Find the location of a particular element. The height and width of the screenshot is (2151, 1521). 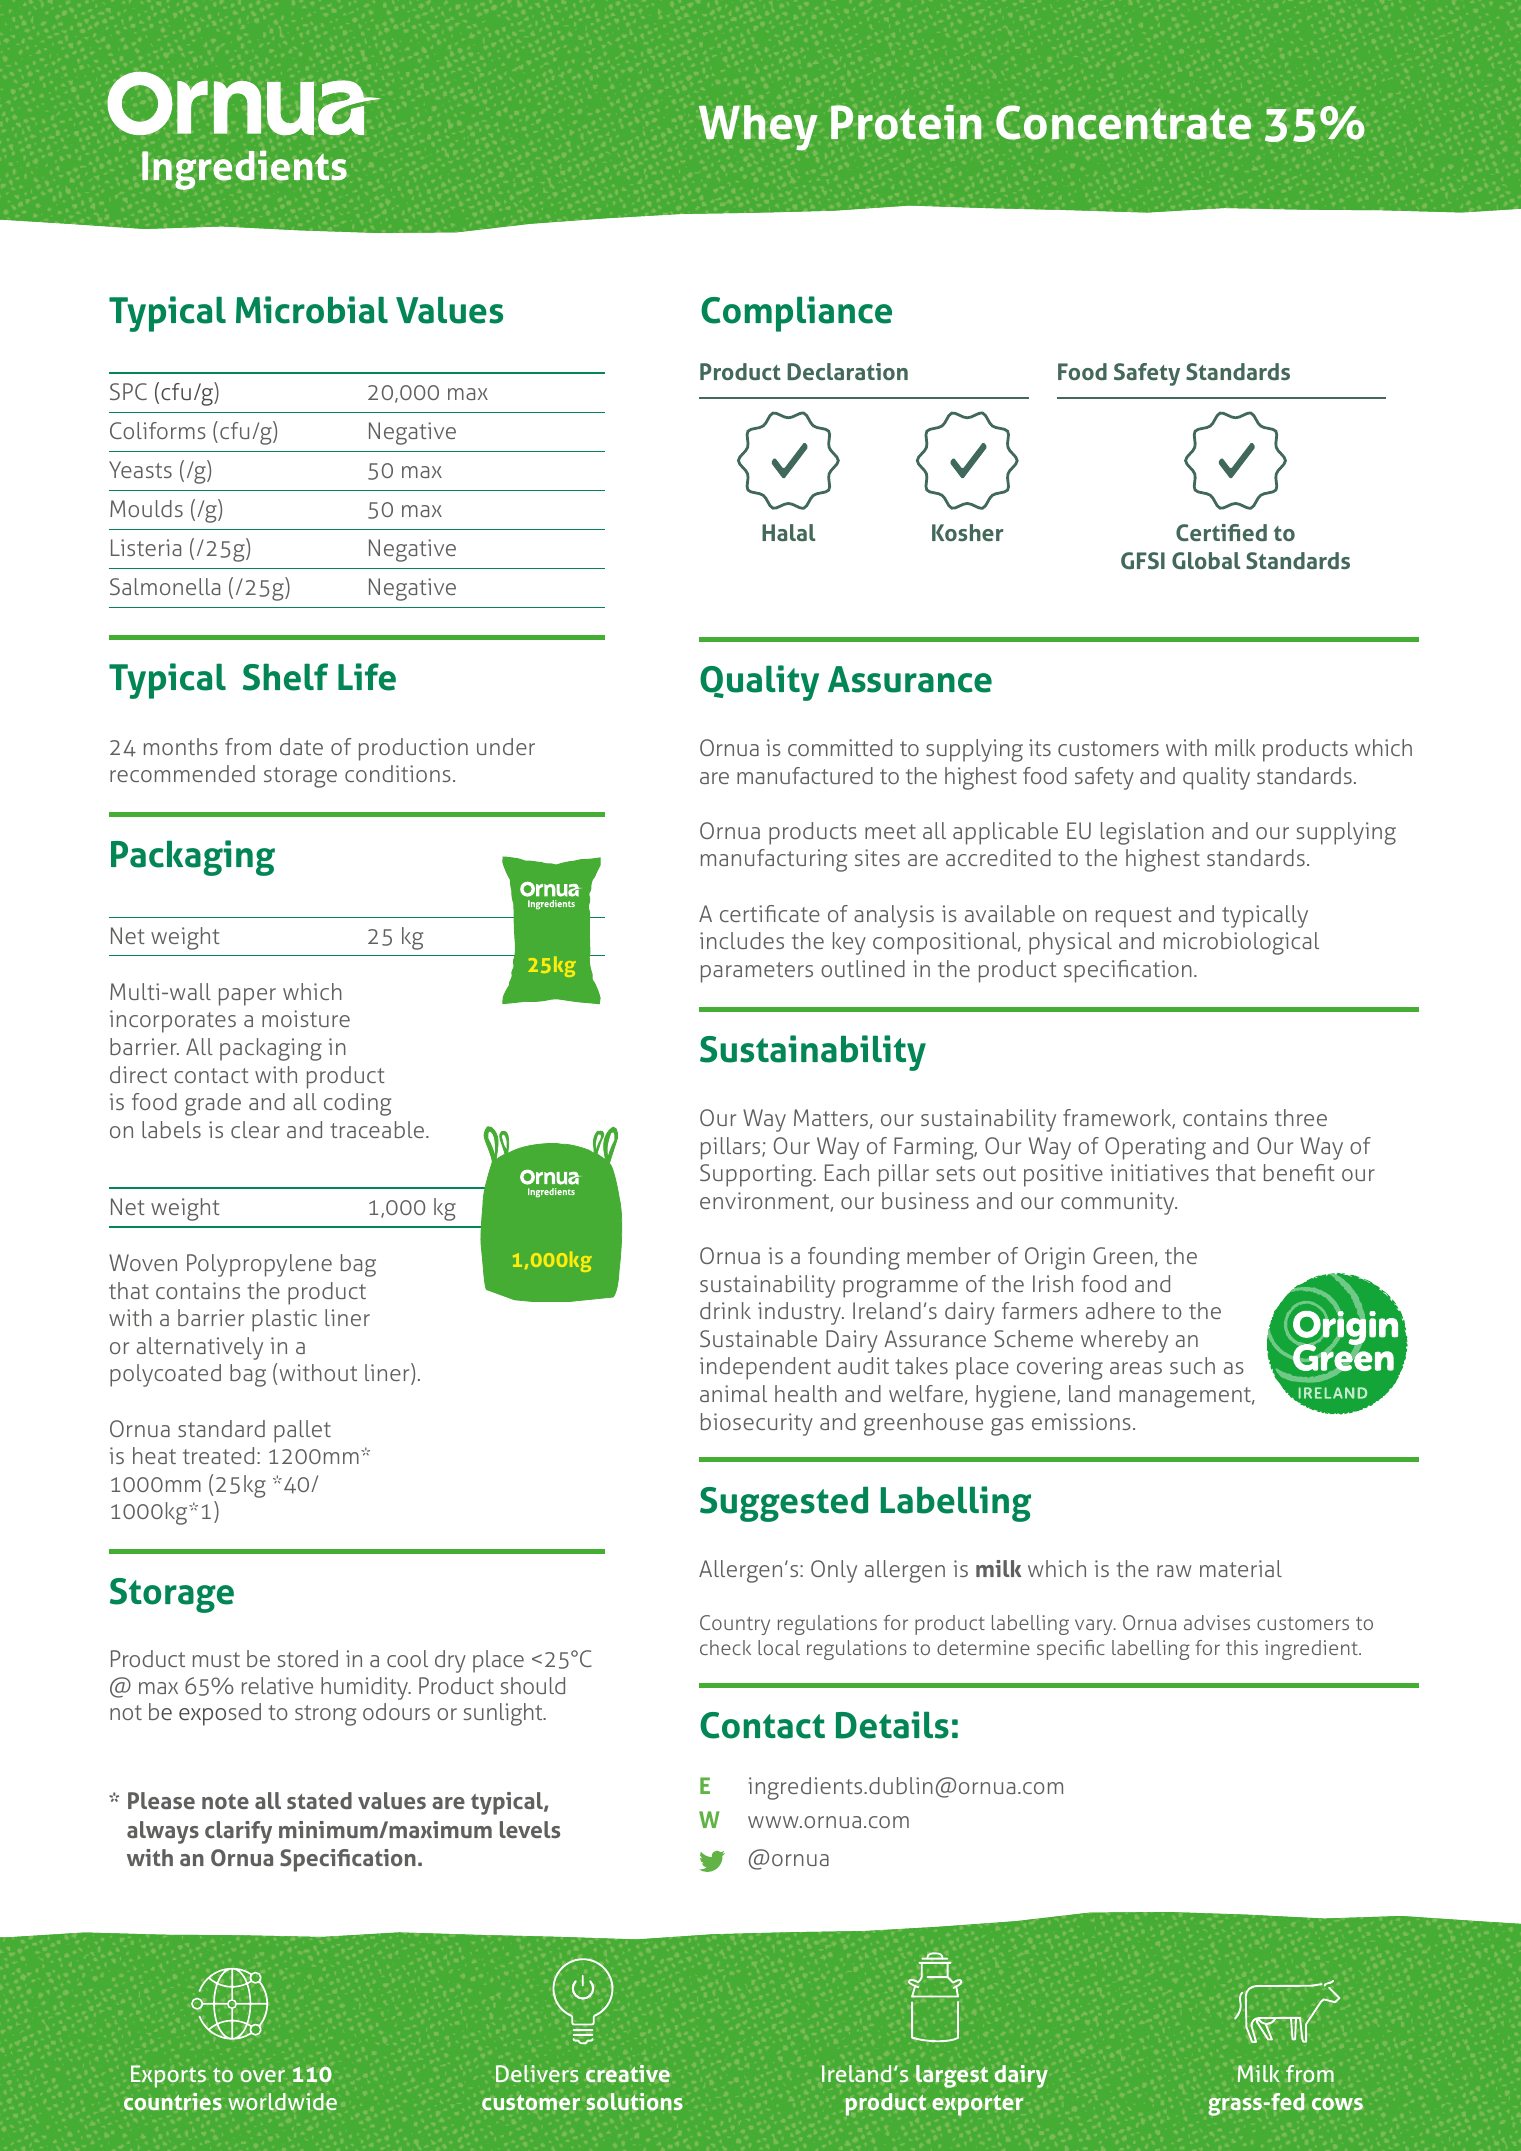

Whey is located at coordinates (758, 128).
